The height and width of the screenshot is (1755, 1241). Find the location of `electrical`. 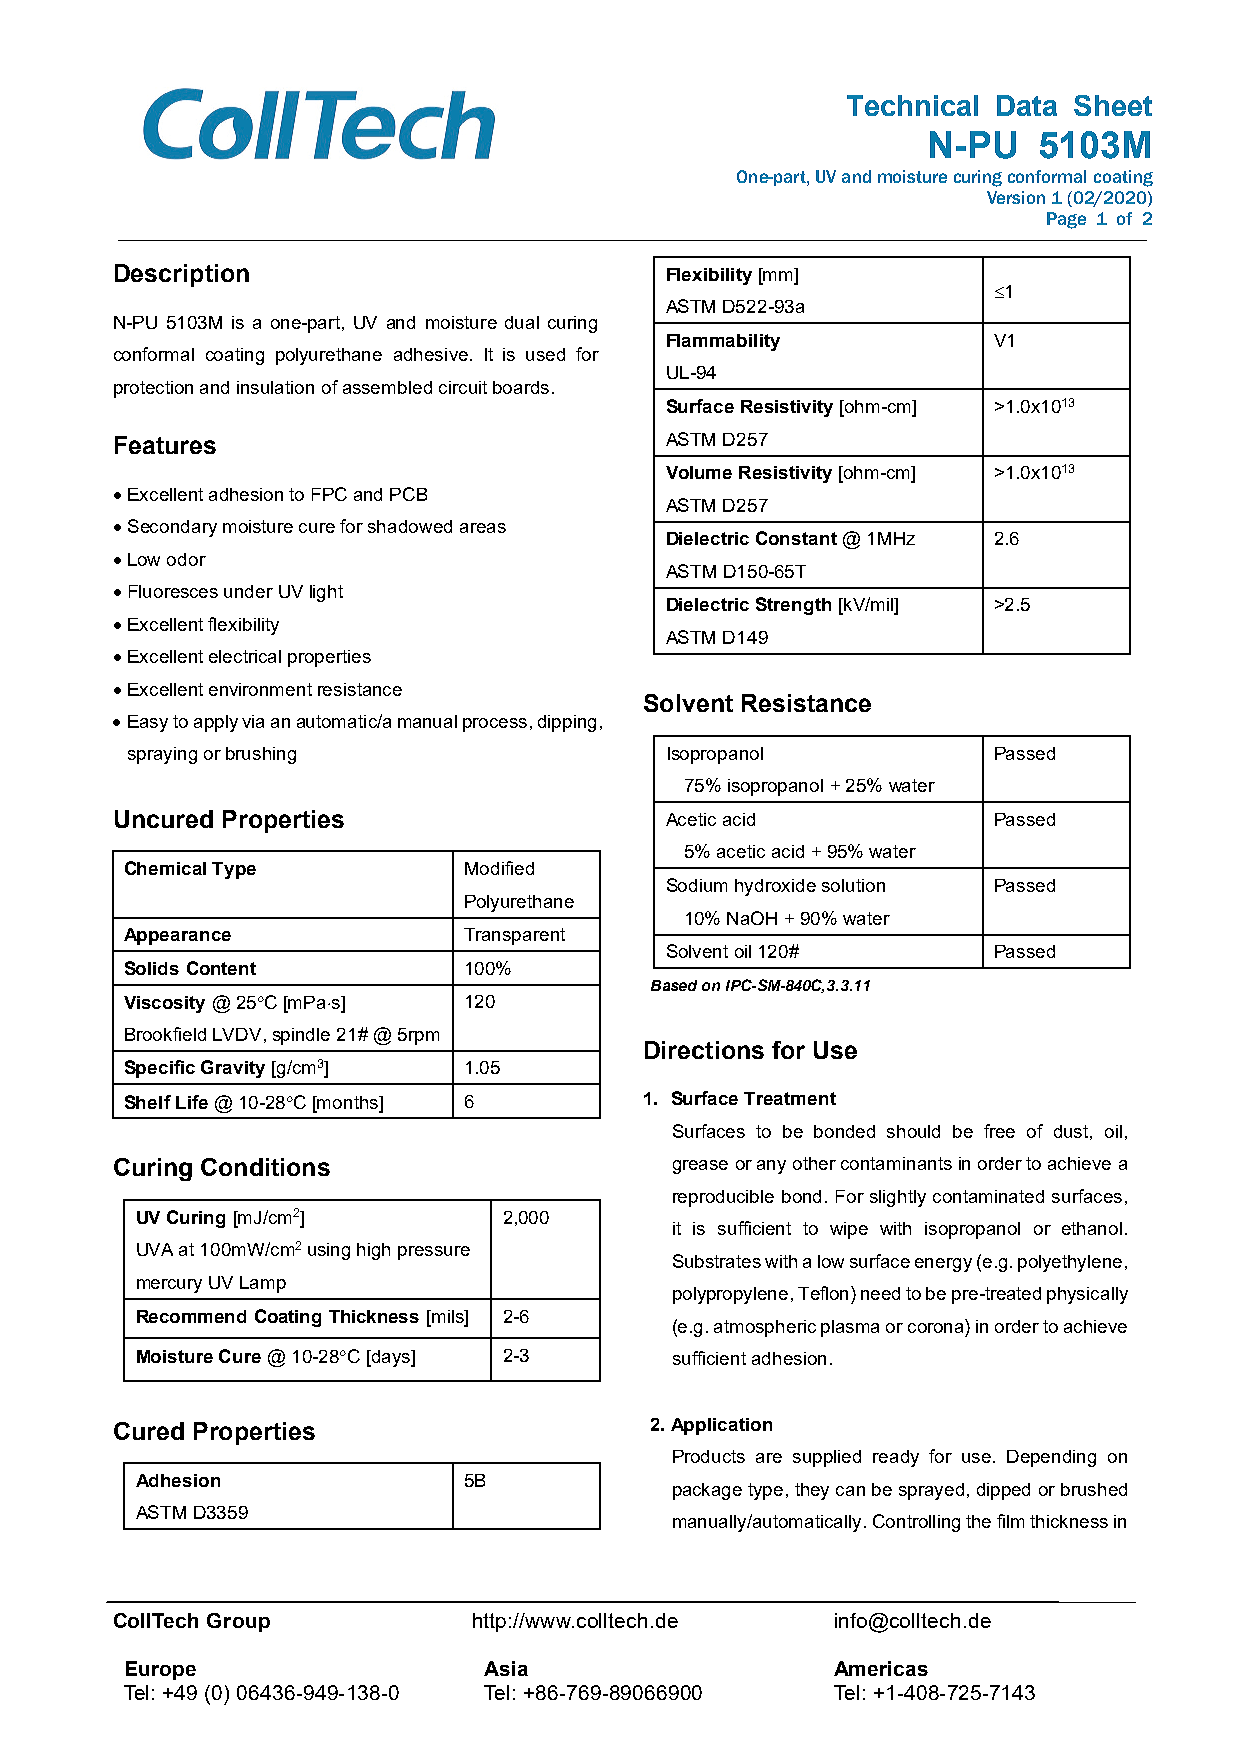

electrical is located at coordinates (245, 656).
